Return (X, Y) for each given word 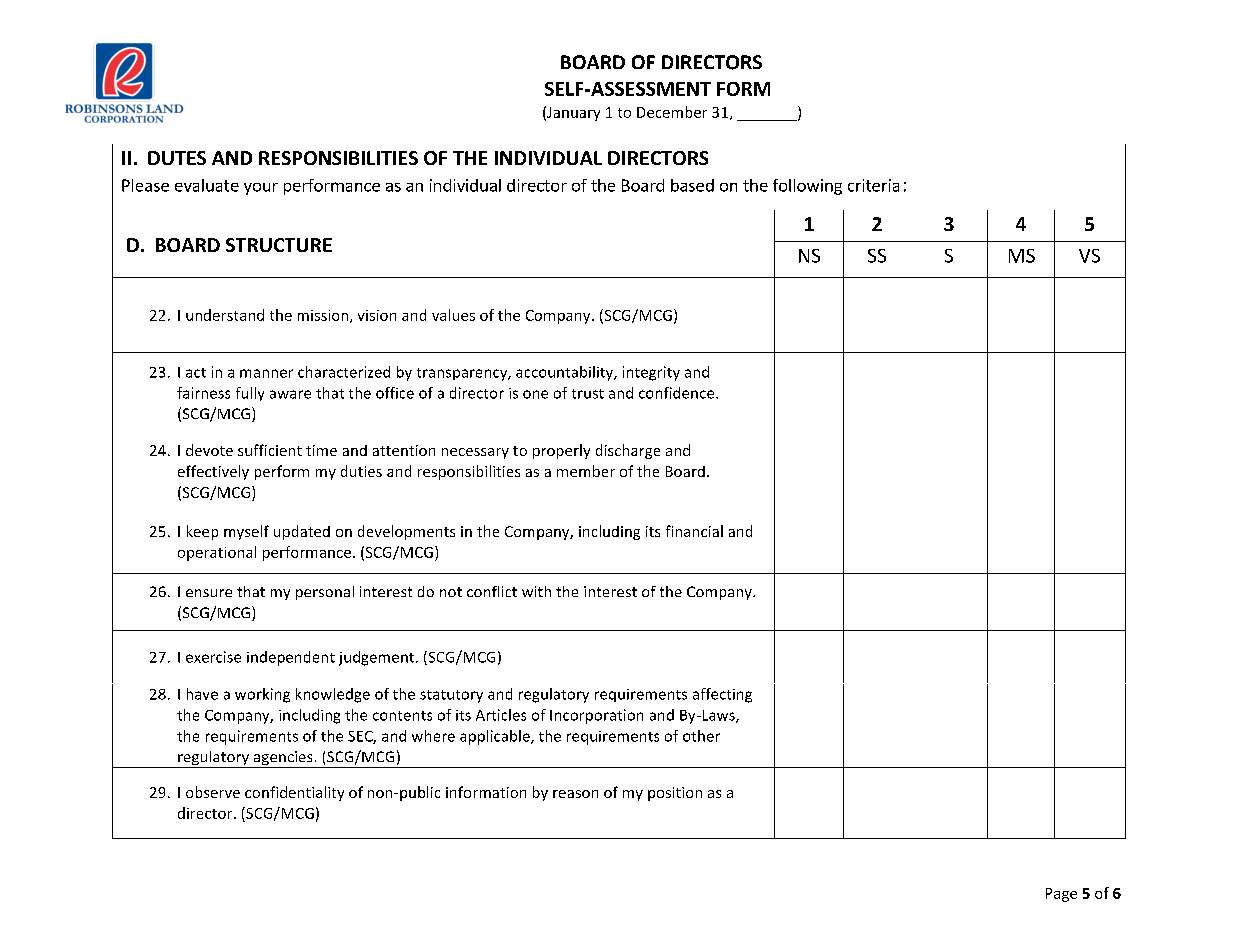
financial (694, 531)
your (261, 189)
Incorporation (596, 716)
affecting (722, 695)
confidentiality (294, 793)
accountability (566, 373)
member (586, 471)
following (807, 187)
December (672, 112)
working (262, 695)
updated (302, 532)
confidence (678, 393)
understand (225, 315)
